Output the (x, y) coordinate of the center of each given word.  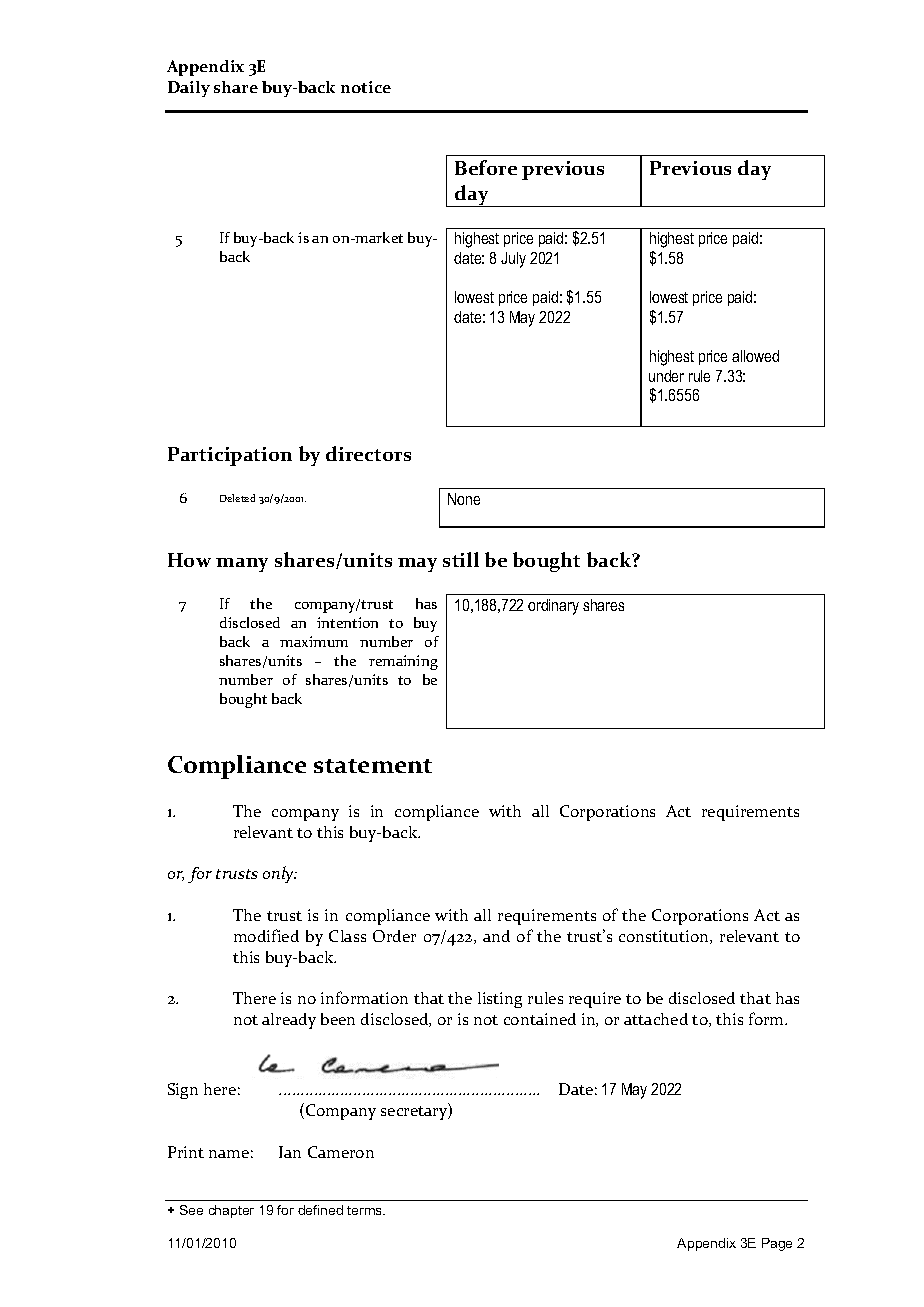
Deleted (237, 498)
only (279, 874)
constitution (665, 937)
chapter (231, 1211)
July (513, 260)
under (666, 376)
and (496, 936)
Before (486, 167)
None (464, 499)
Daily (189, 89)
